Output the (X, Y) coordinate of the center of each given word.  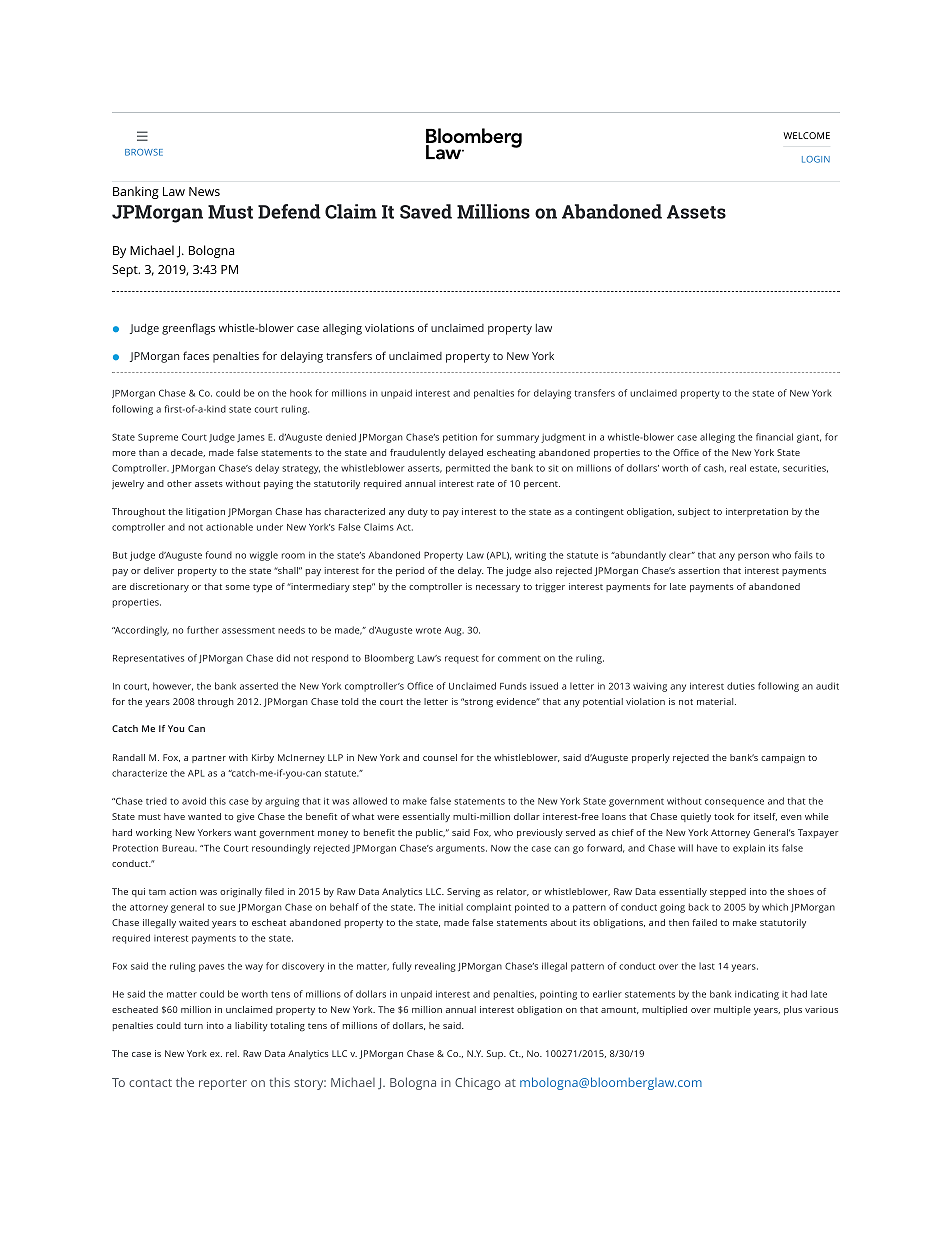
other (179, 483)
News (204, 191)
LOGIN (816, 159)
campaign (783, 758)
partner (209, 759)
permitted (468, 469)
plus (793, 1010)
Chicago (477, 1083)
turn (193, 1026)
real (738, 468)
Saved (426, 211)
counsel (440, 757)
